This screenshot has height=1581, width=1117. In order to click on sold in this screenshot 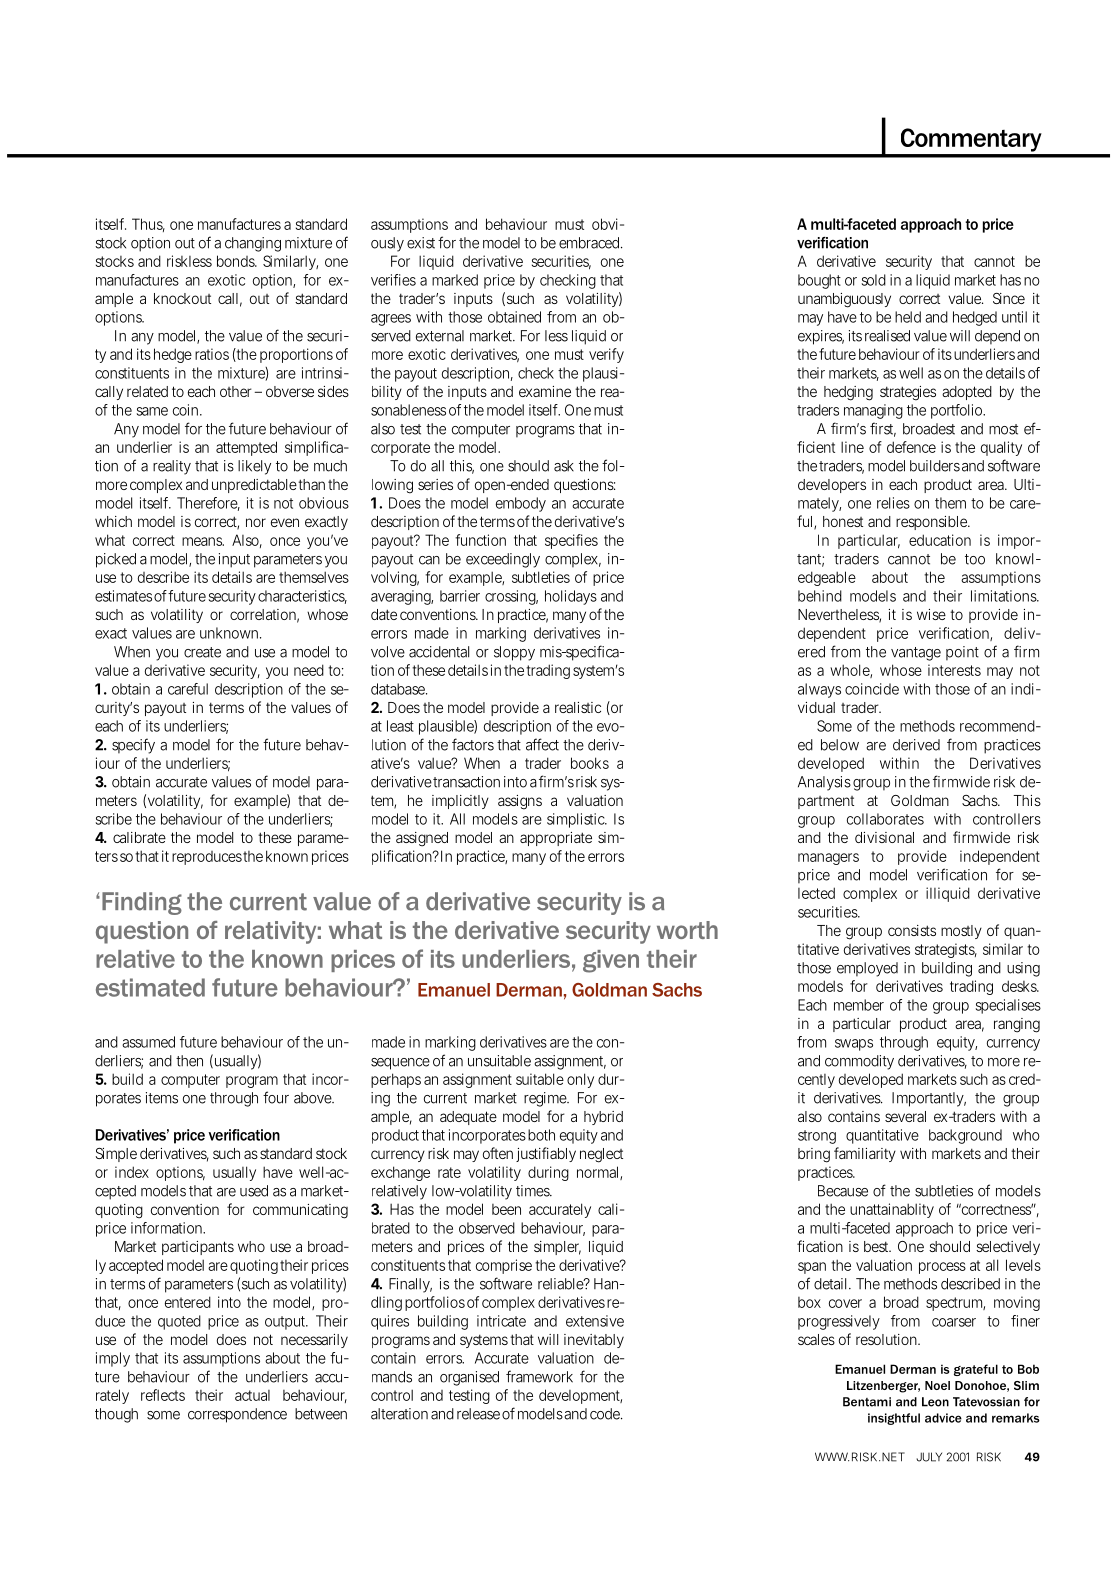, I will do `click(874, 280)`.
